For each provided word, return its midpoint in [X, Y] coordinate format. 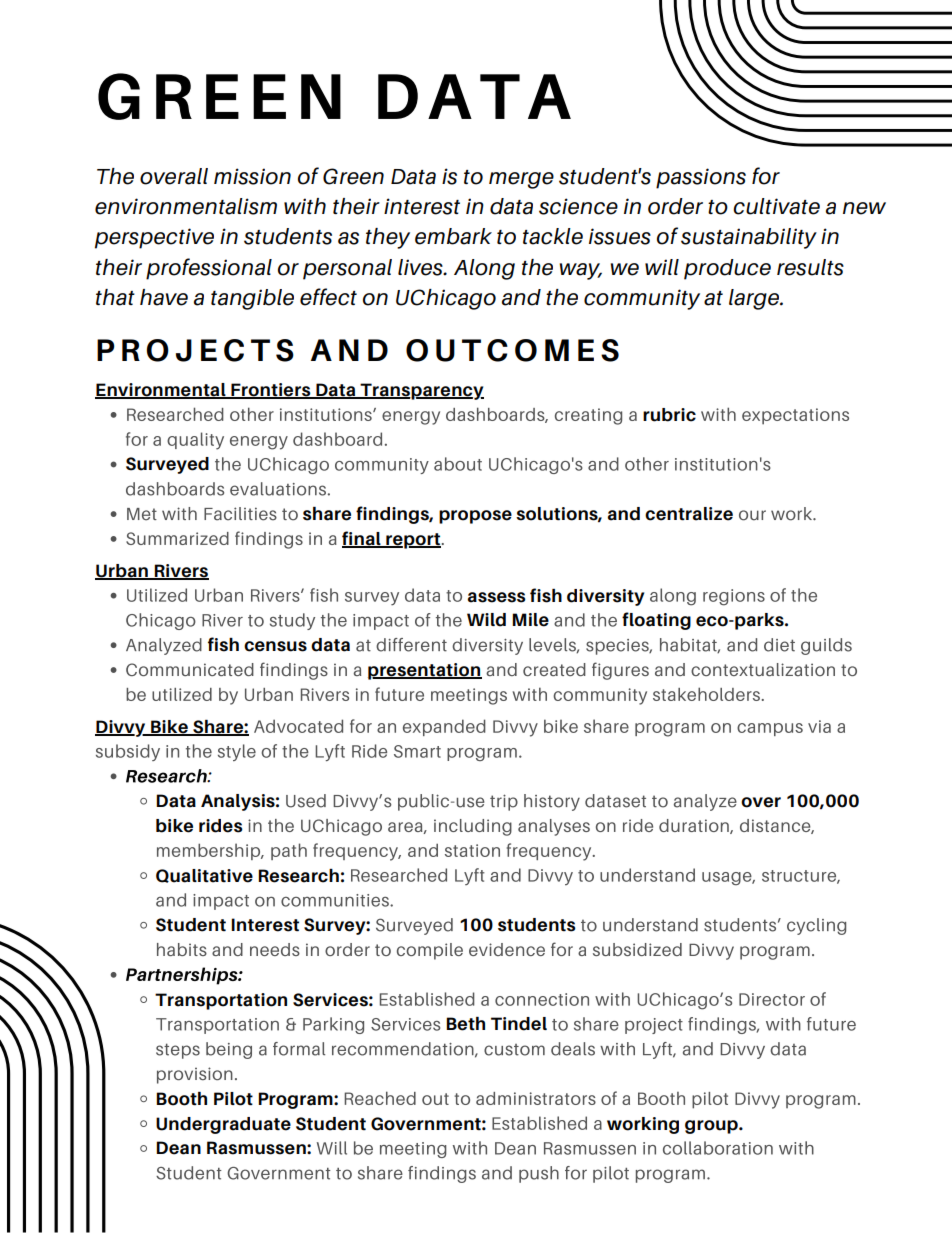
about [458, 464]
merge [521, 180]
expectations [795, 416]
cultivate [776, 206]
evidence [507, 949]
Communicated [190, 669]
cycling [816, 926]
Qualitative [204, 876]
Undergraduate [223, 1125]
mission [252, 176]
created [554, 669]
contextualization [763, 669]
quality [195, 441]
